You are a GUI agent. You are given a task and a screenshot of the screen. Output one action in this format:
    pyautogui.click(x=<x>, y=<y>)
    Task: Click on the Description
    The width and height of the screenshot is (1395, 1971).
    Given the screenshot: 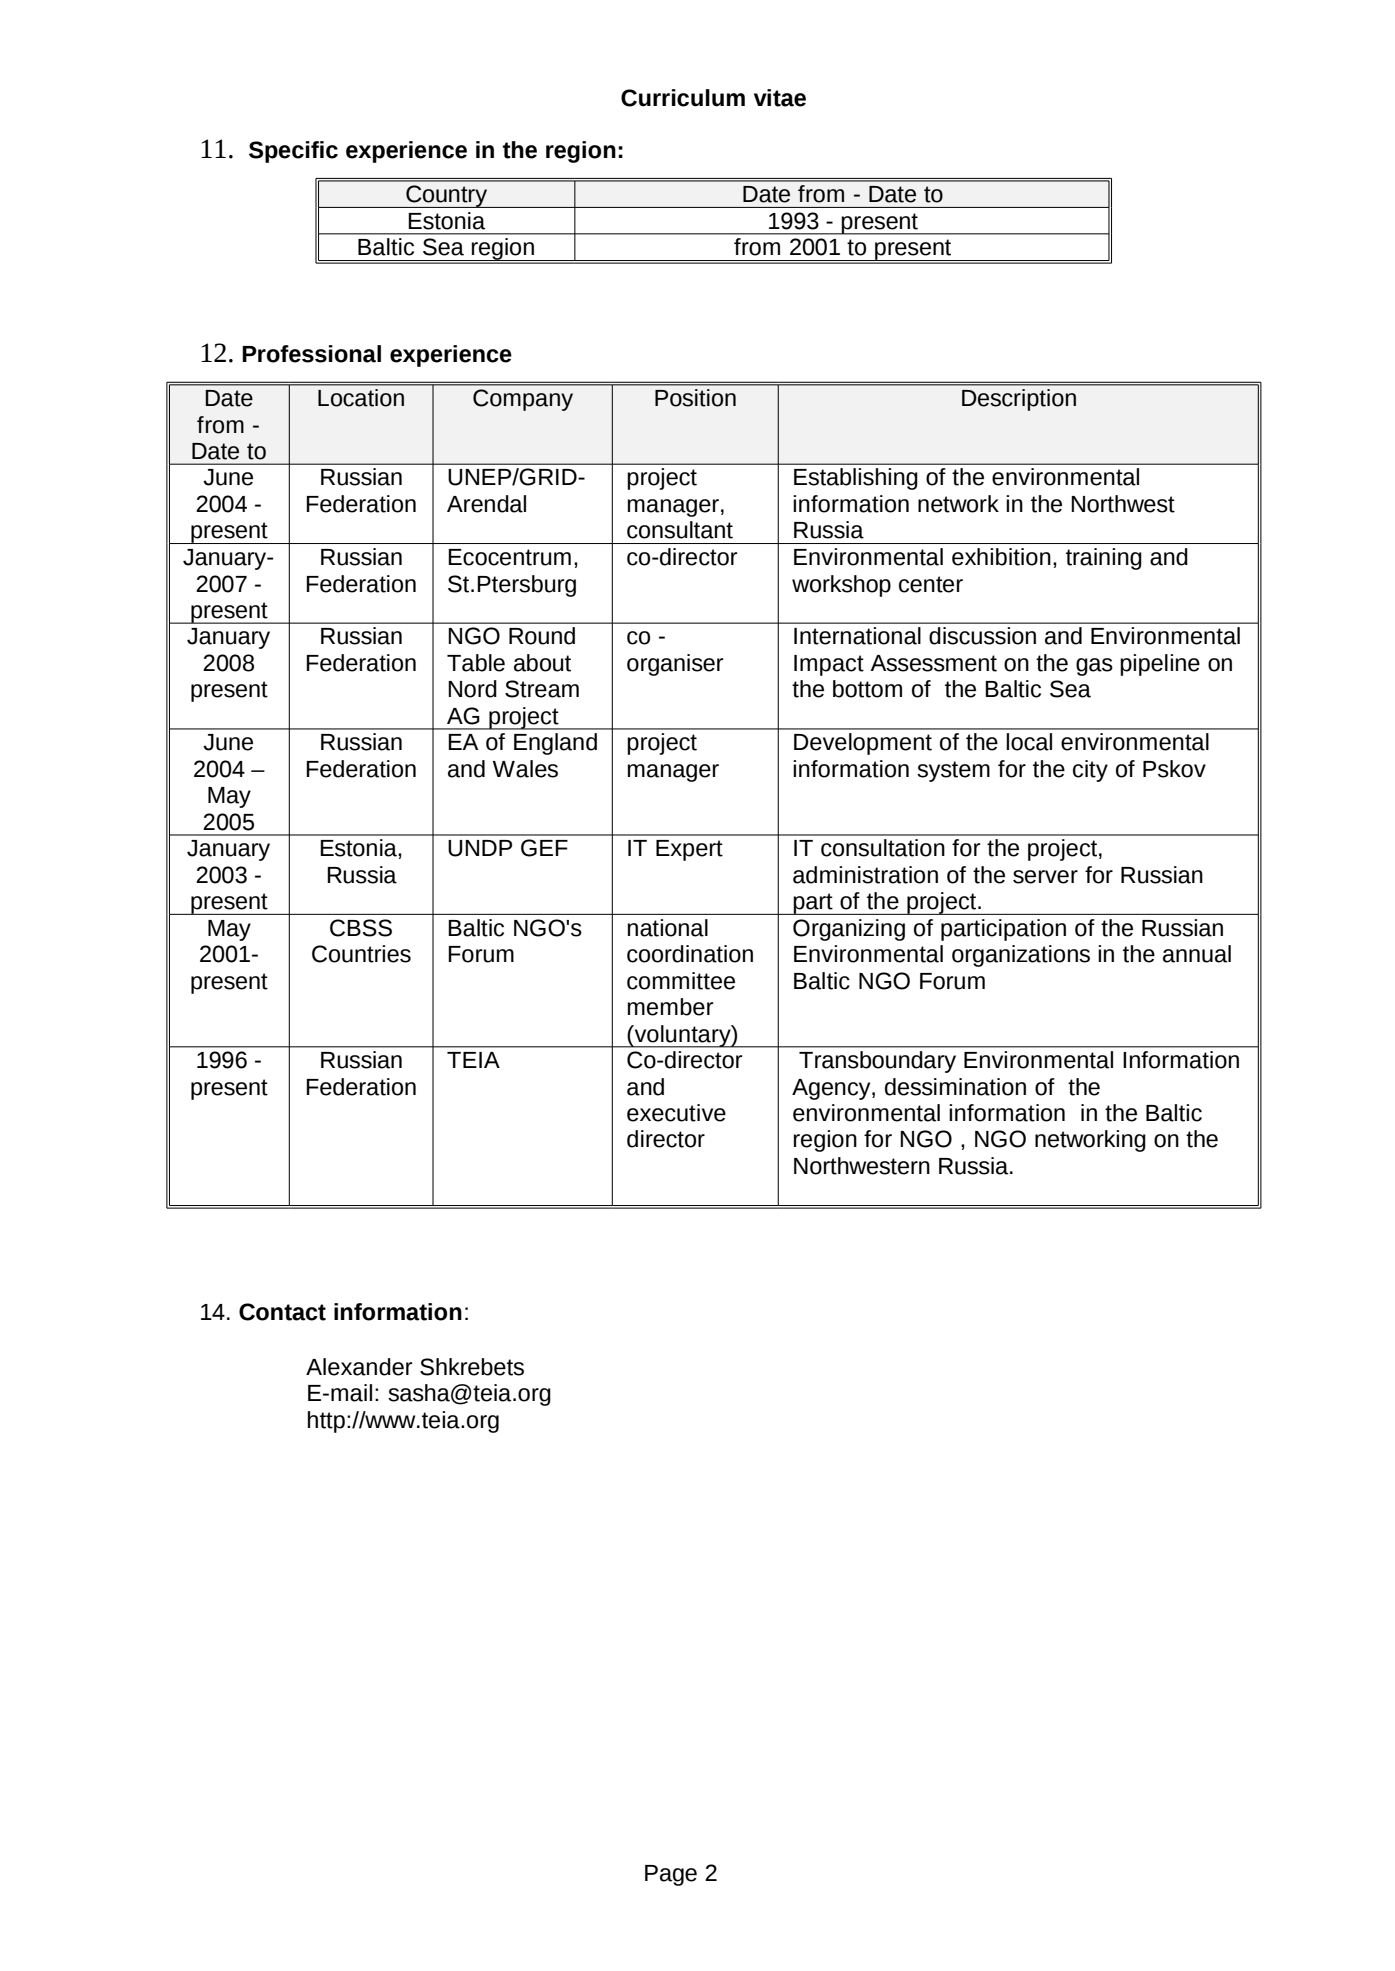 What is the action you would take?
    pyautogui.click(x=1019, y=400)
